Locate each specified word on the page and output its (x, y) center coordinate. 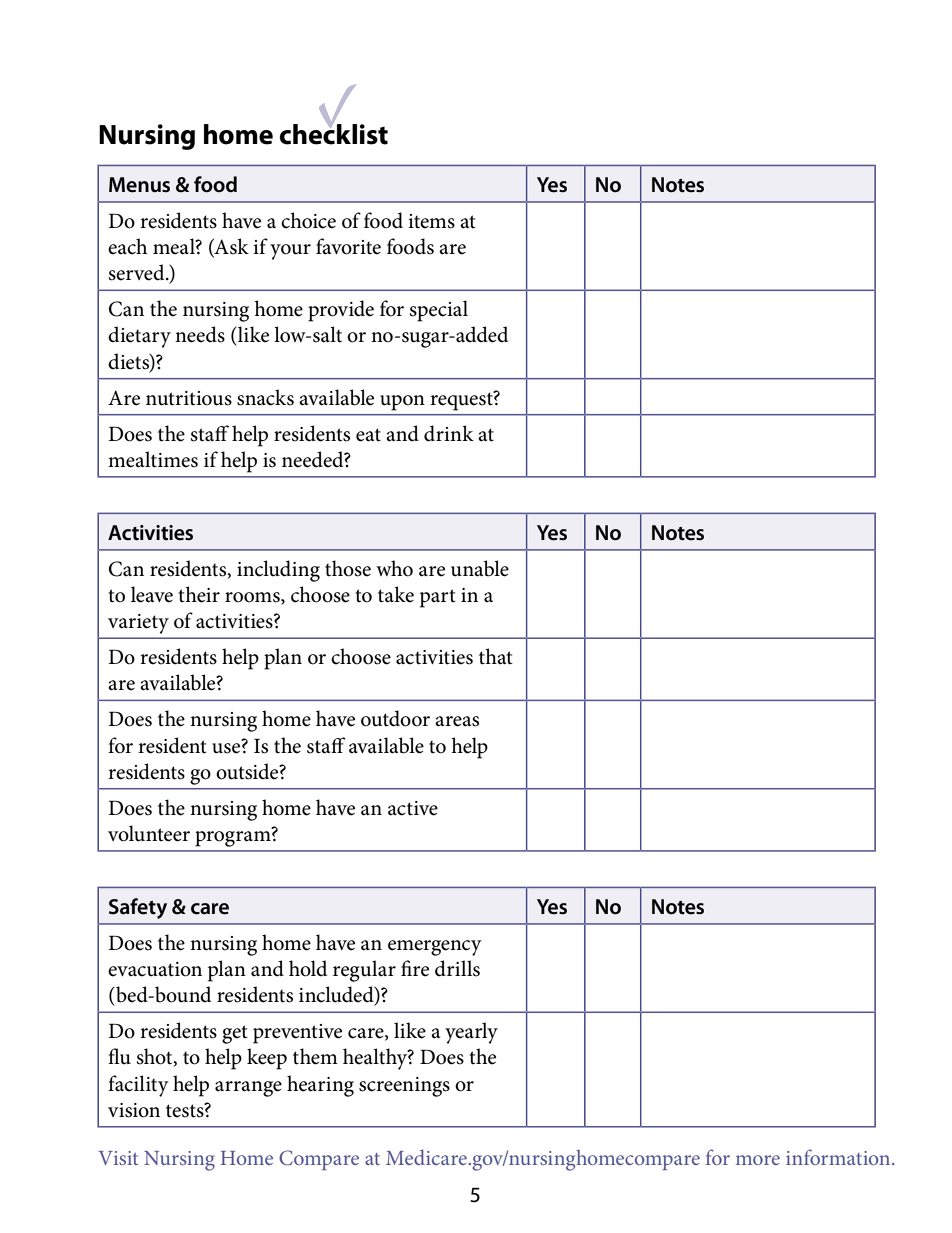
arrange (248, 1089)
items (431, 221)
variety (138, 624)
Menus (139, 185)
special (439, 311)
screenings (404, 1087)
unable (480, 568)
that (496, 656)
